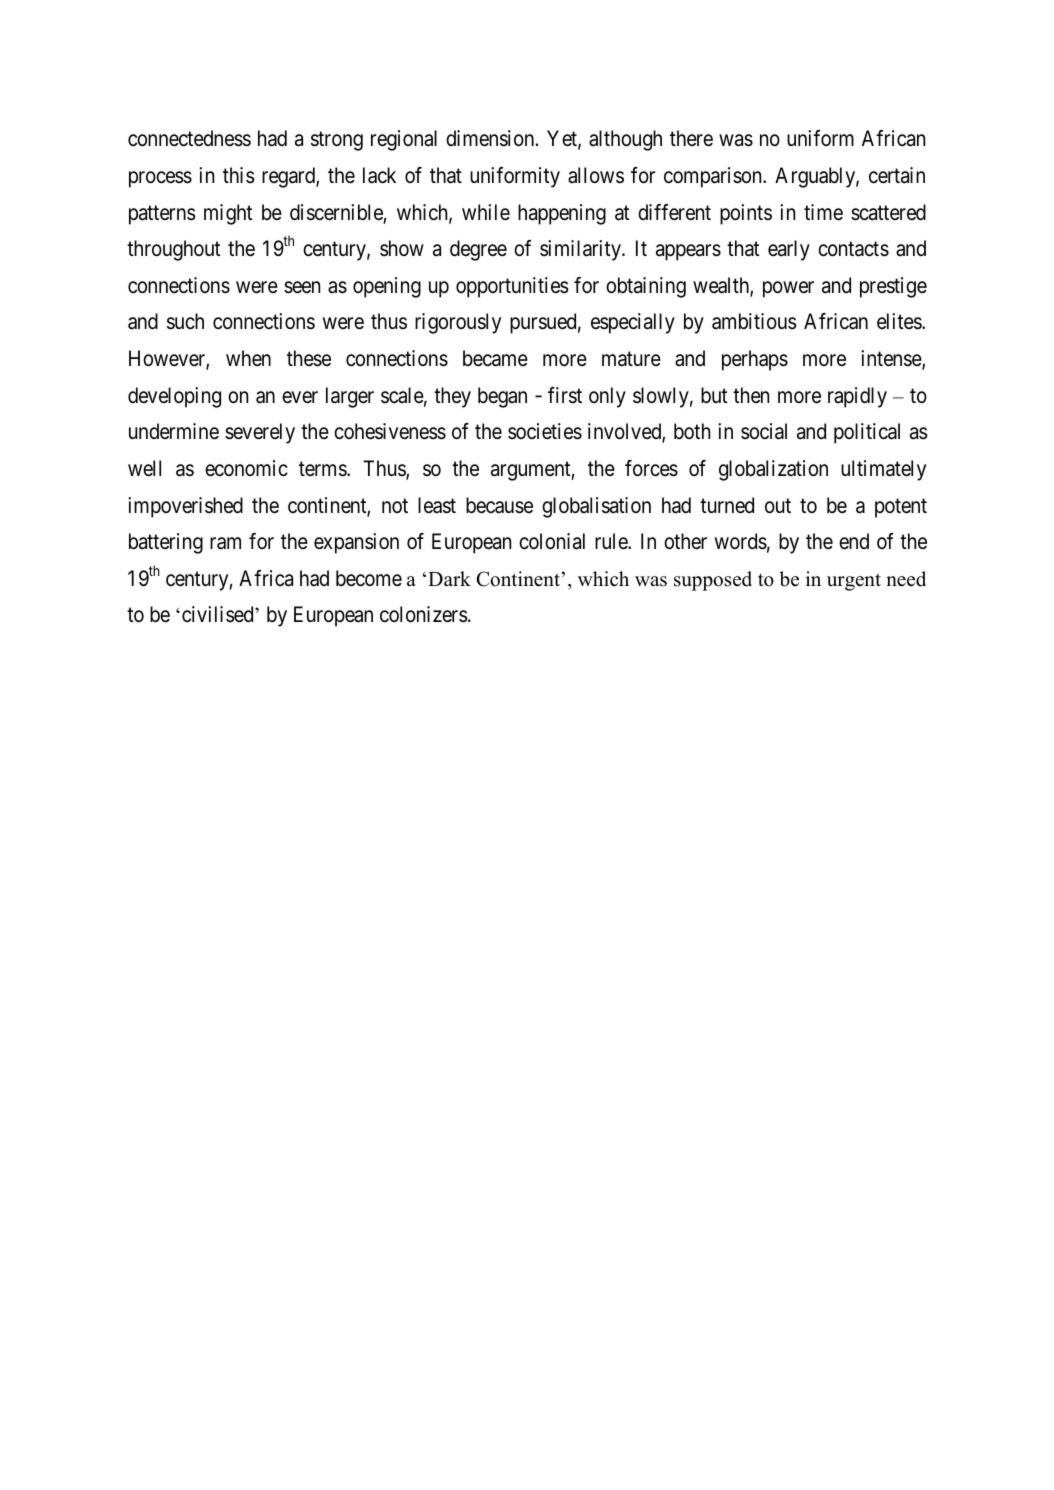 The width and height of the screenshot is (1054, 1490). Describe the element at coordinates (755, 360) in the screenshot. I see `perhaps` at that location.
